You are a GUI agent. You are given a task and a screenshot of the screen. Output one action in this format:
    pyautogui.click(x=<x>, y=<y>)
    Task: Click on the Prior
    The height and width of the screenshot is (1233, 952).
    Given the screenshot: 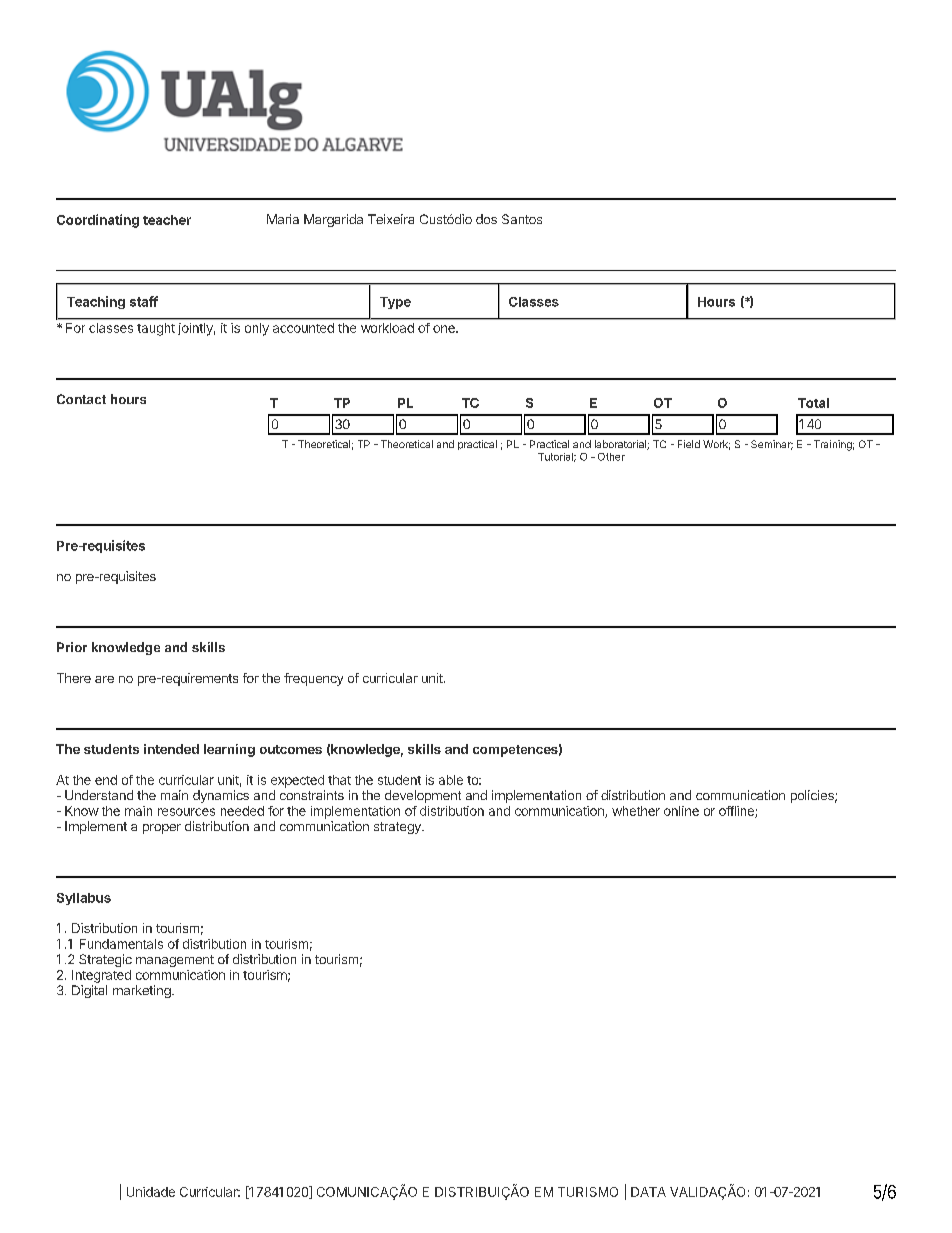 What is the action you would take?
    pyautogui.click(x=72, y=647)
